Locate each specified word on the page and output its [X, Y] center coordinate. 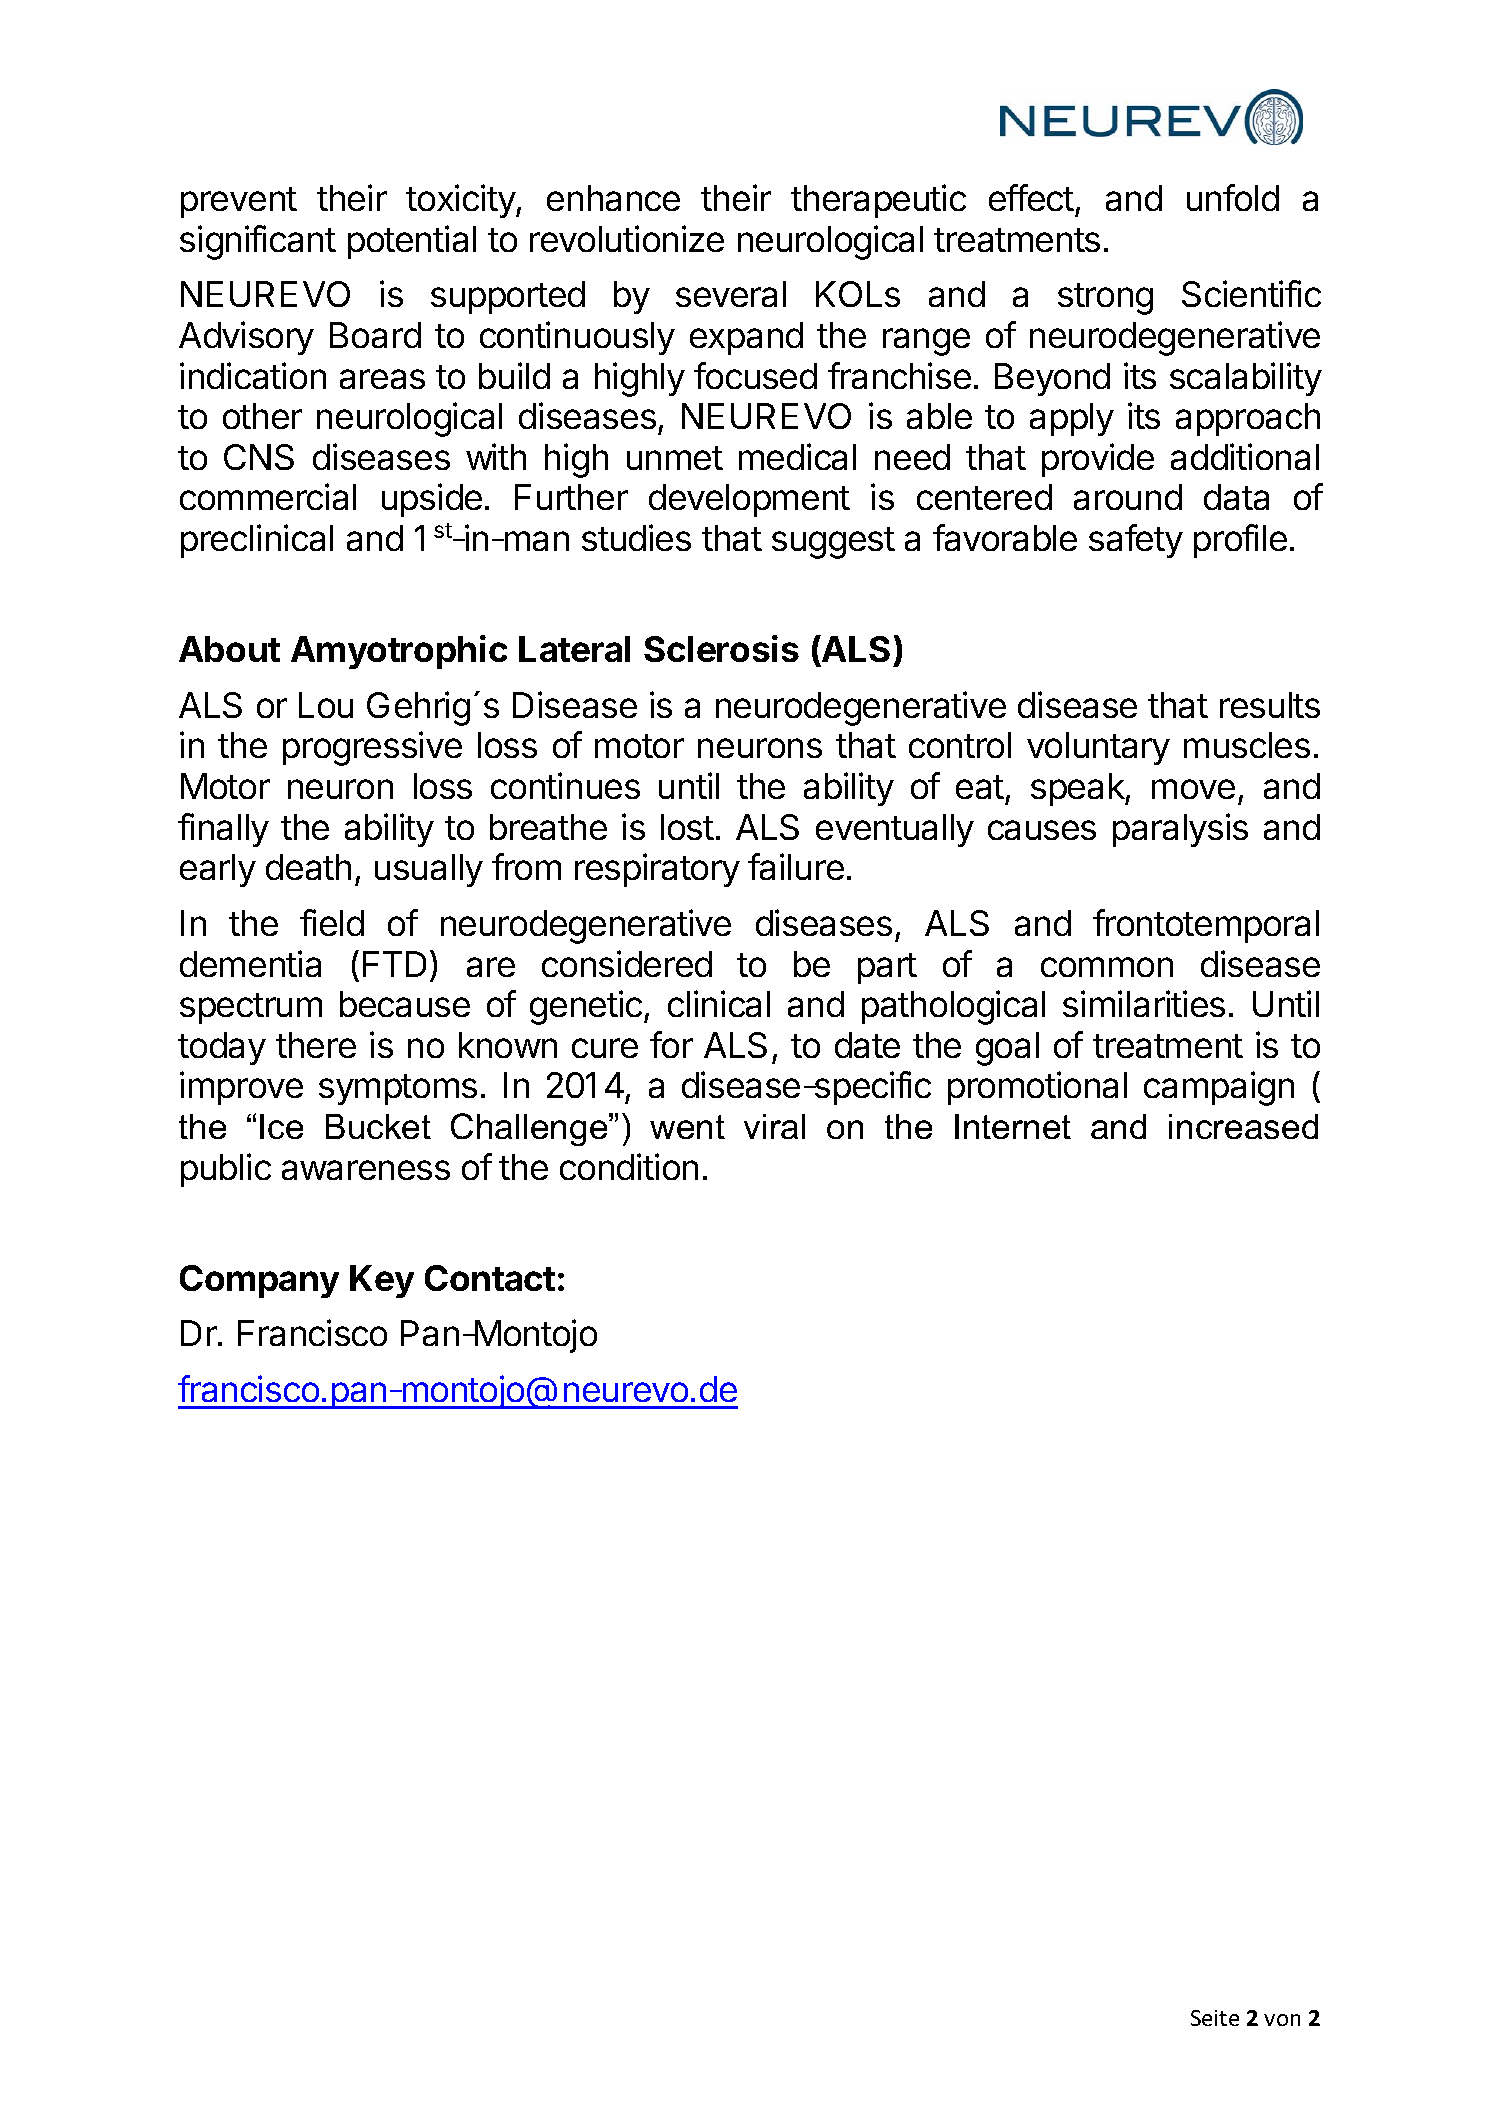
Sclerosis [721, 648]
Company [259, 1281]
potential [412, 242]
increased [1243, 1126]
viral [774, 1126]
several [731, 294]
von [1282, 2020]
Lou [326, 705]
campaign [1219, 1088]
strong [1105, 299]
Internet [1013, 1126]
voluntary [1098, 748]
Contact [490, 1278]
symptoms [398, 1089]
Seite [1215, 2018]
